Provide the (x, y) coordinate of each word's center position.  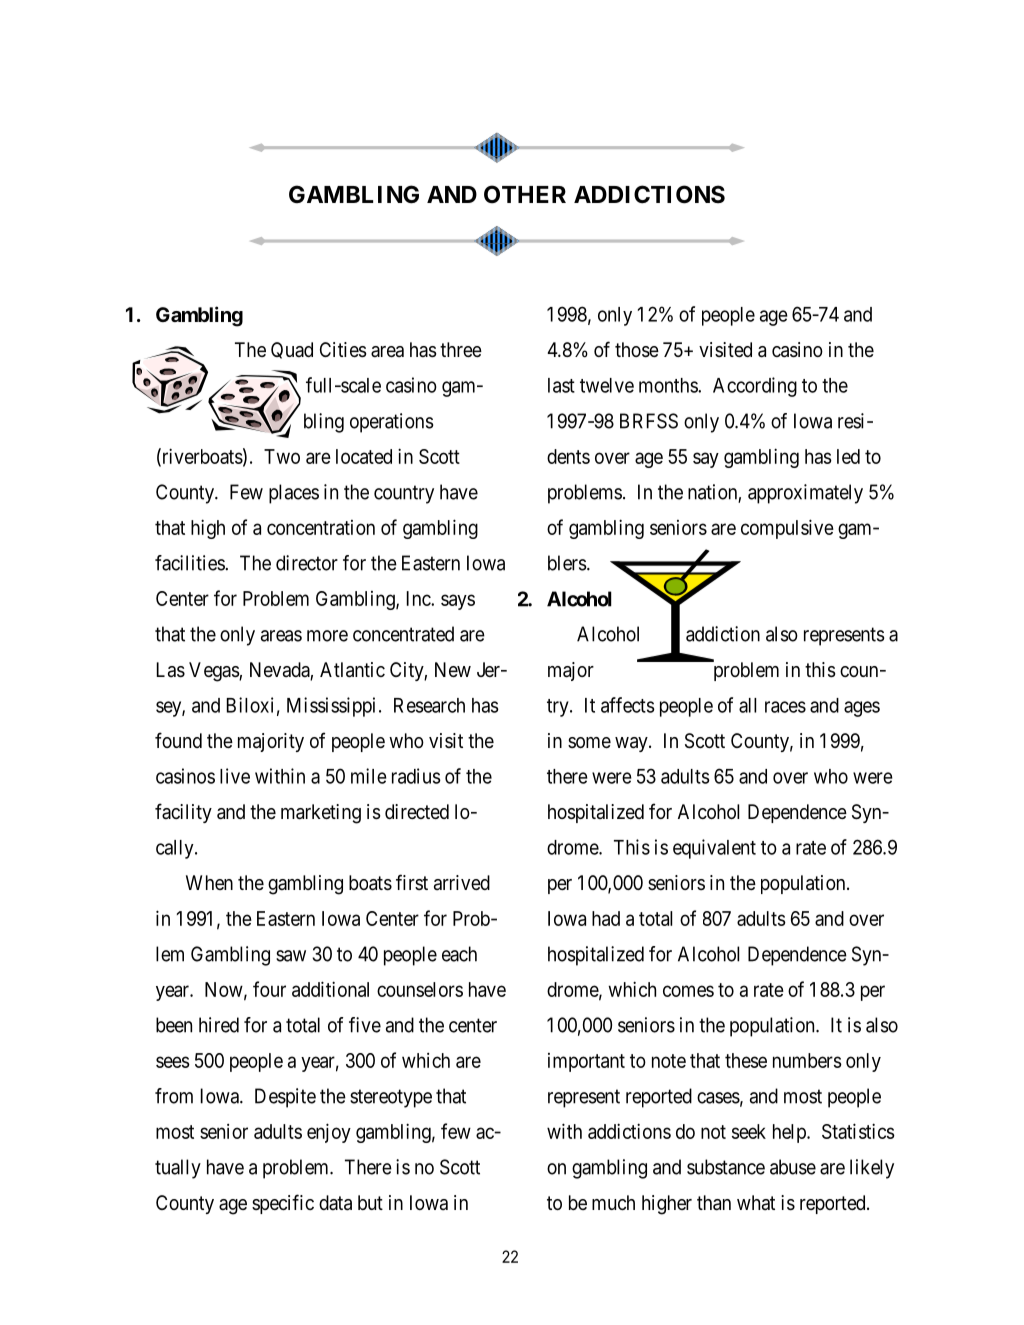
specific (283, 1204)
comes (688, 991)
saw (291, 956)
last (561, 385)
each (459, 954)
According (755, 387)
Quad (292, 350)
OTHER (525, 194)
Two (282, 456)
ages (862, 709)
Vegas (214, 672)
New (453, 670)
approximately (805, 494)
